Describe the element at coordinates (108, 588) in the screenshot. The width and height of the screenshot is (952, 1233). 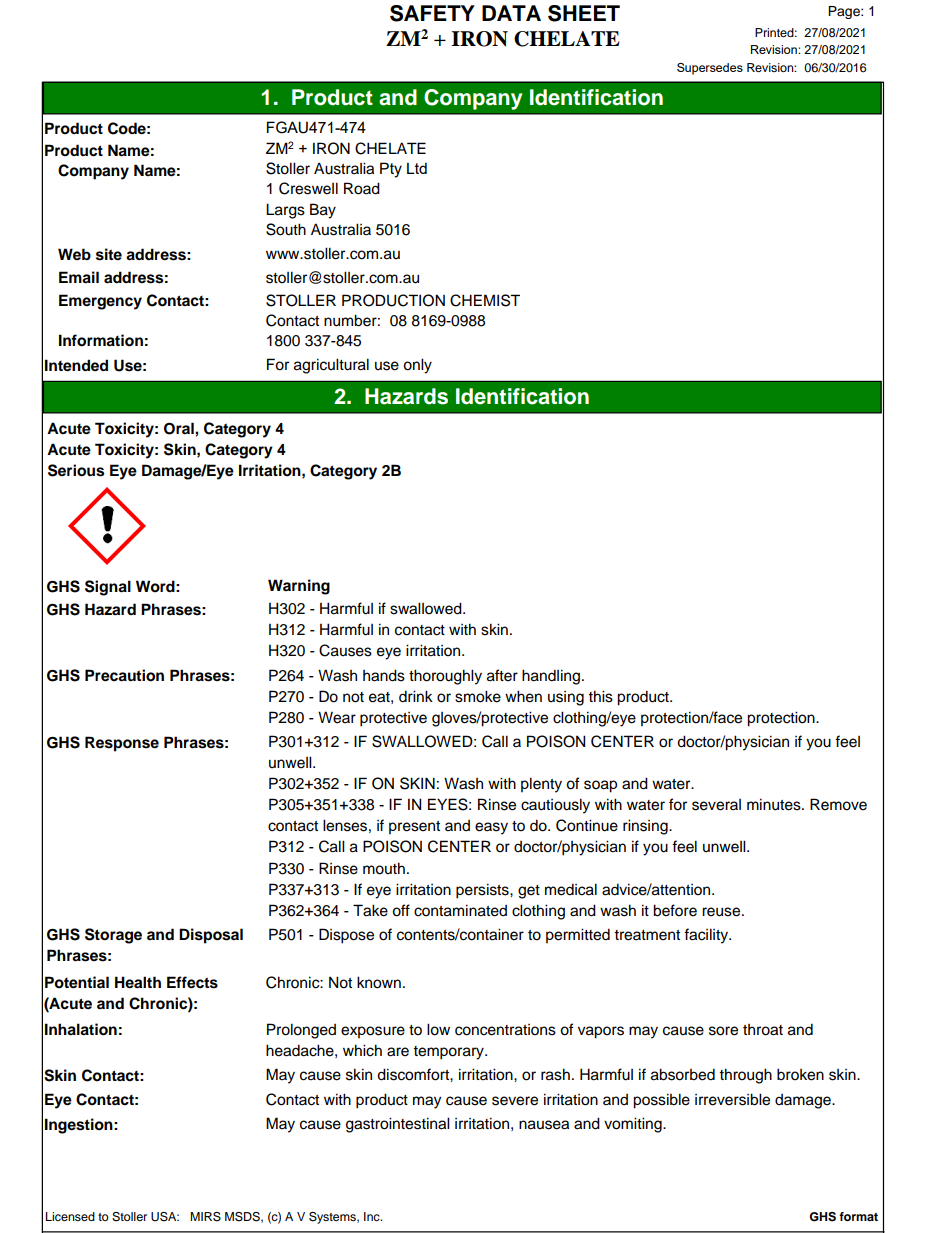
I see `Signal` at that location.
